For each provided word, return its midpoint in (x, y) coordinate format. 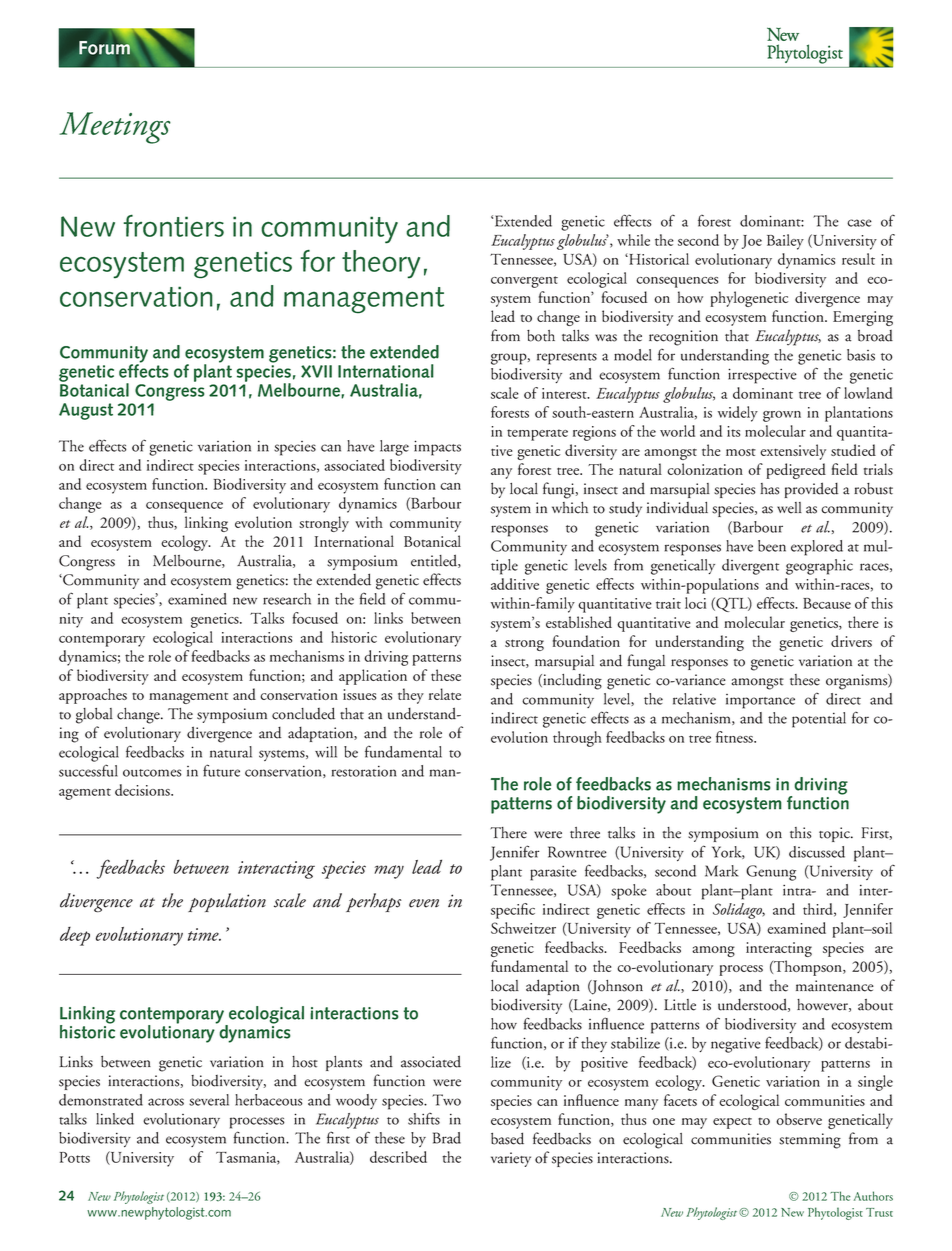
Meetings (115, 128)
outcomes (152, 773)
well (789, 508)
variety (511, 1159)
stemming (810, 1141)
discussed (817, 852)
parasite (553, 873)
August (86, 411)
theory (381, 264)
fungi (560, 490)
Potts (74, 1157)
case (859, 223)
